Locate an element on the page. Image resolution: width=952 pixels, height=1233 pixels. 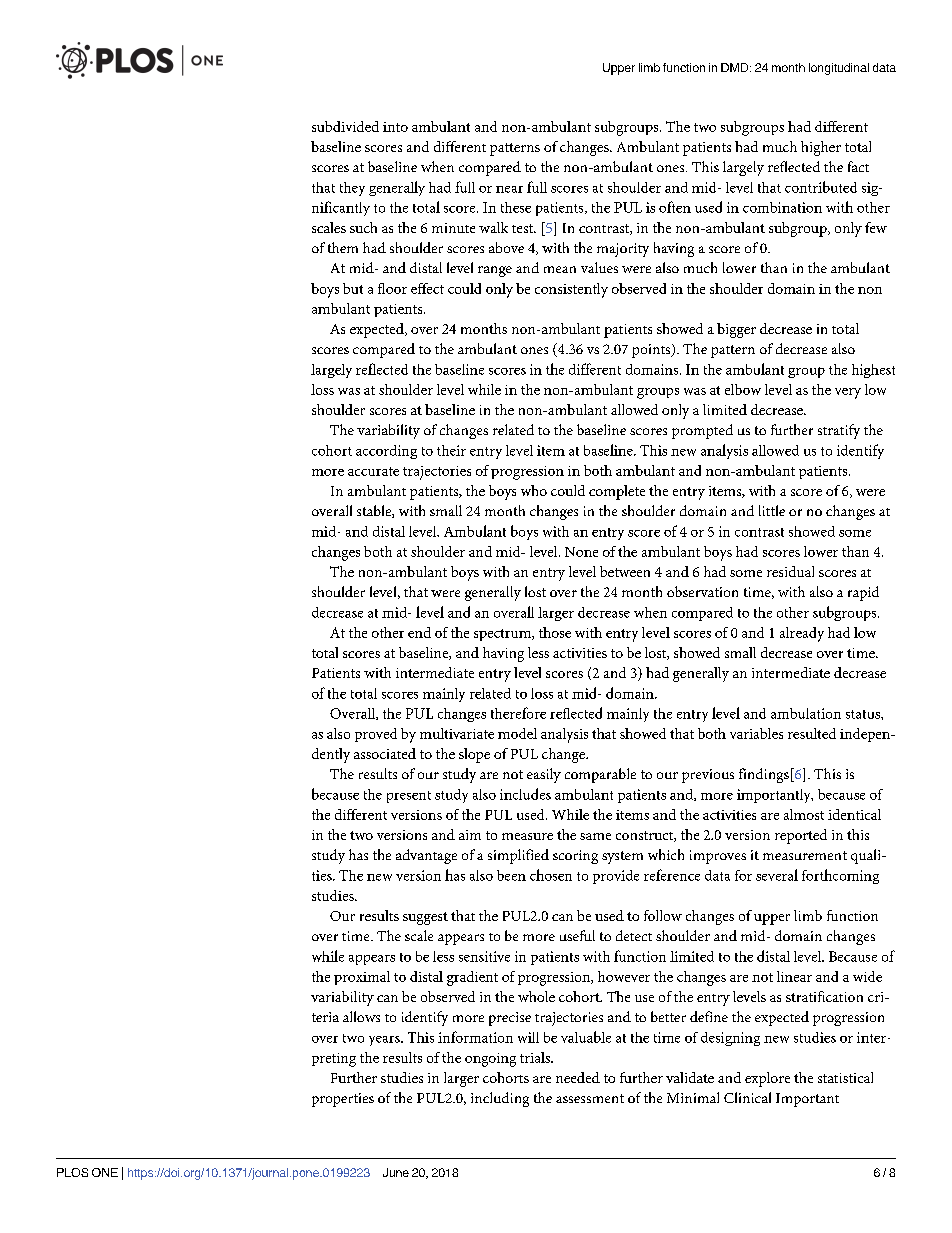
their is located at coordinates (451, 450).
